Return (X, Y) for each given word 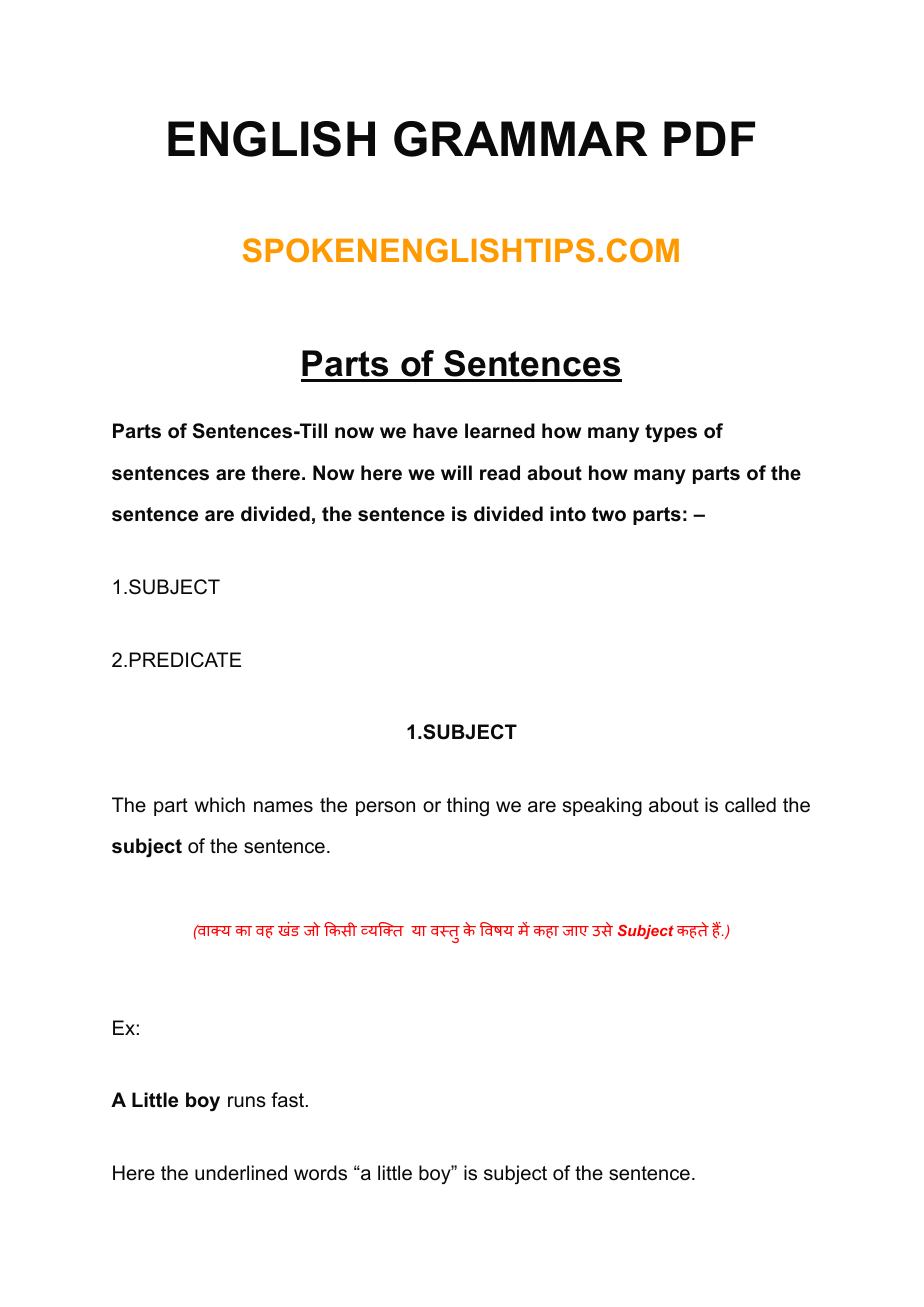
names (283, 807)
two (609, 514)
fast (289, 1100)
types (671, 433)
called (750, 805)
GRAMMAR (520, 139)
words (320, 1173)
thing (468, 807)
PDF (709, 138)
